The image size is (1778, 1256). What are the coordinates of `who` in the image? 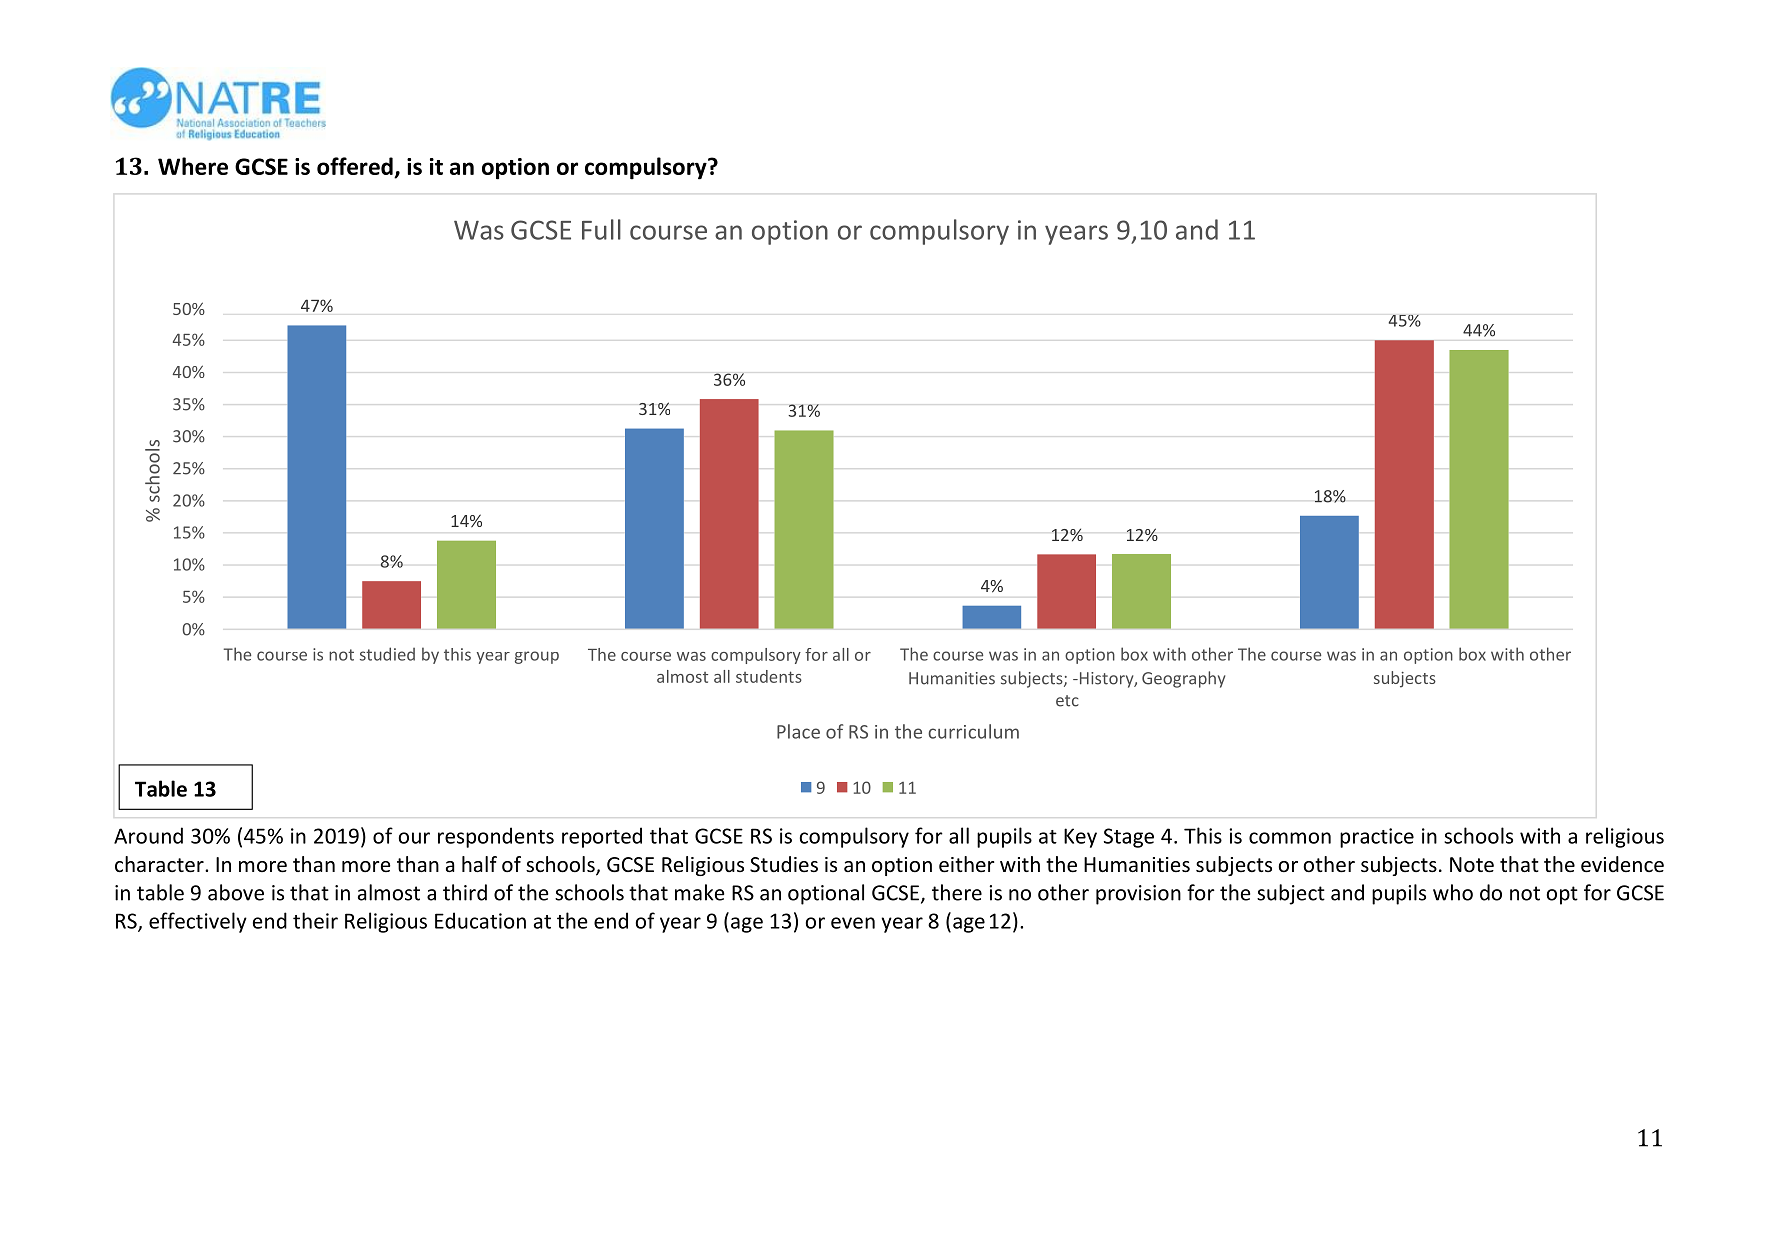 It's located at (1453, 892).
